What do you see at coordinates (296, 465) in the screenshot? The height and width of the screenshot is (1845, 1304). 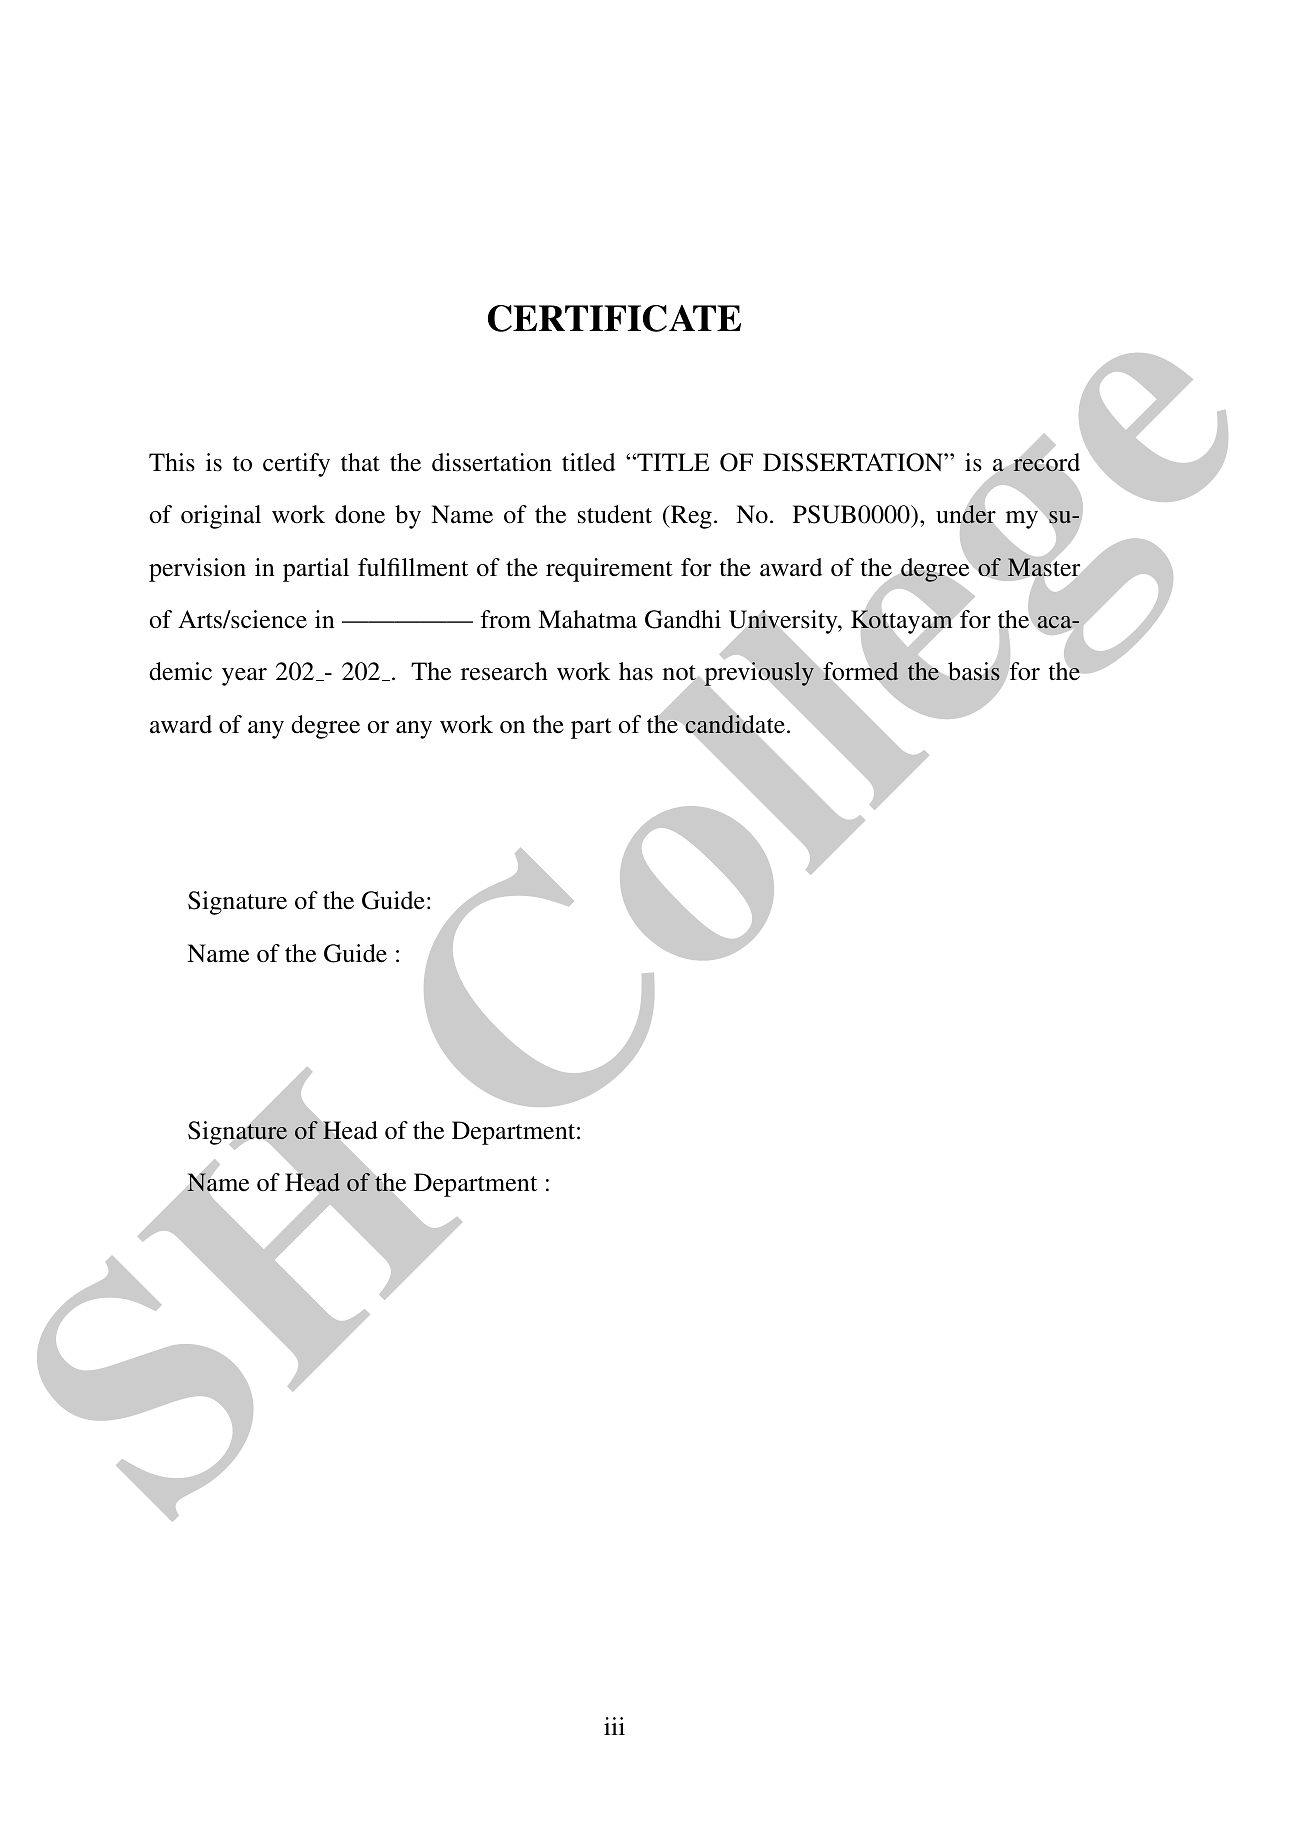 I see `certify` at bounding box center [296, 465].
